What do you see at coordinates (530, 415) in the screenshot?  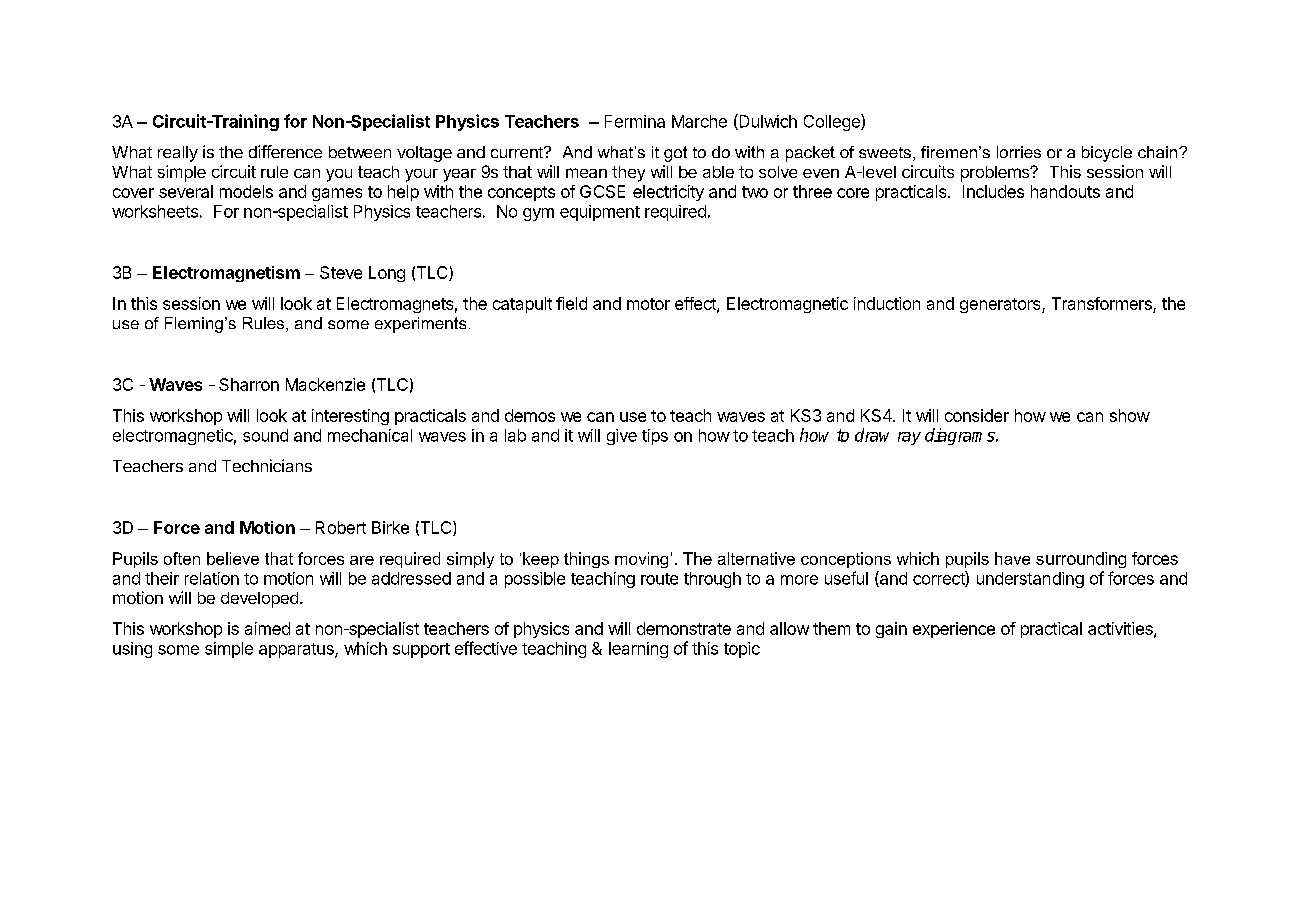 I see `demos` at bounding box center [530, 415].
